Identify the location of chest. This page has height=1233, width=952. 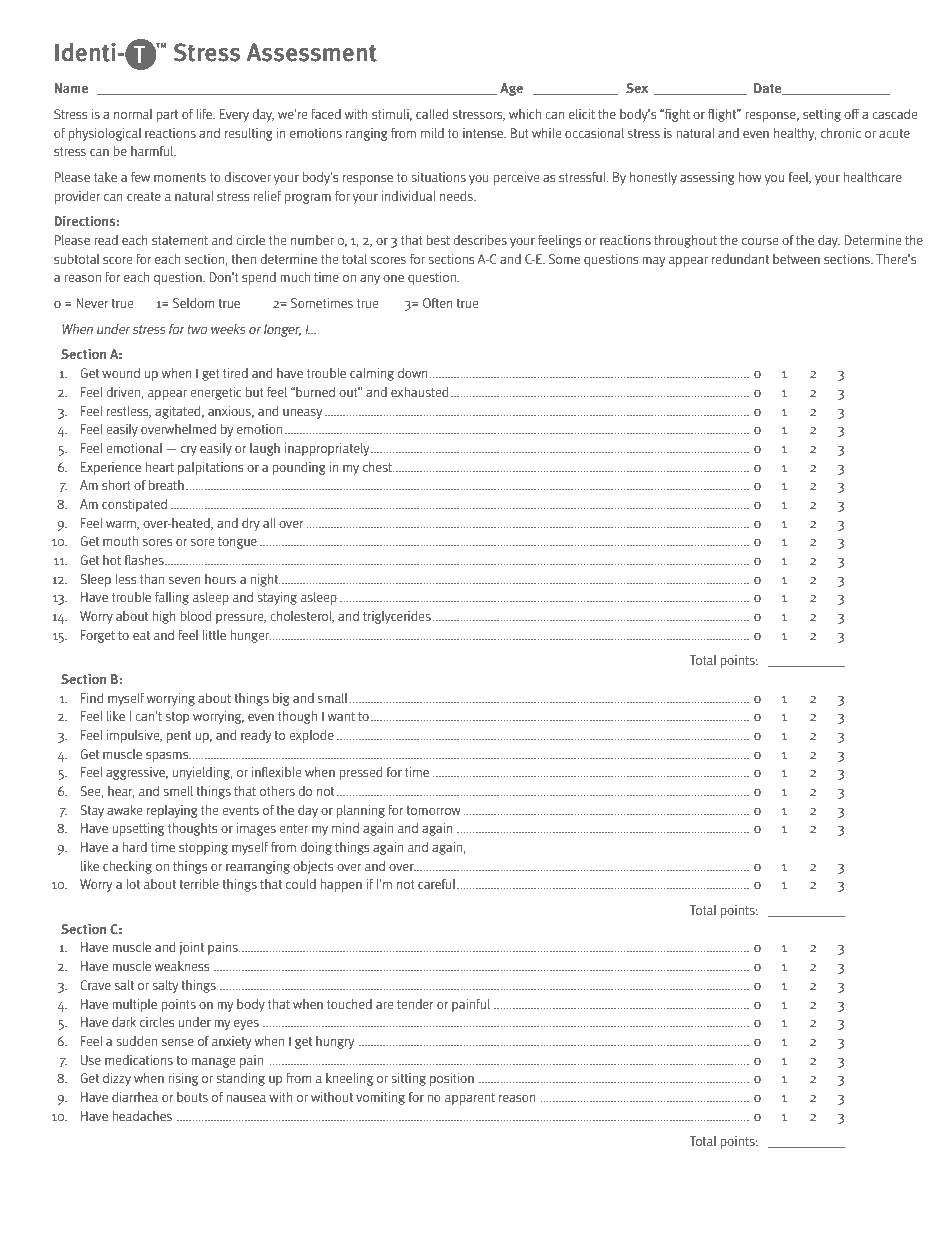
(378, 467).
